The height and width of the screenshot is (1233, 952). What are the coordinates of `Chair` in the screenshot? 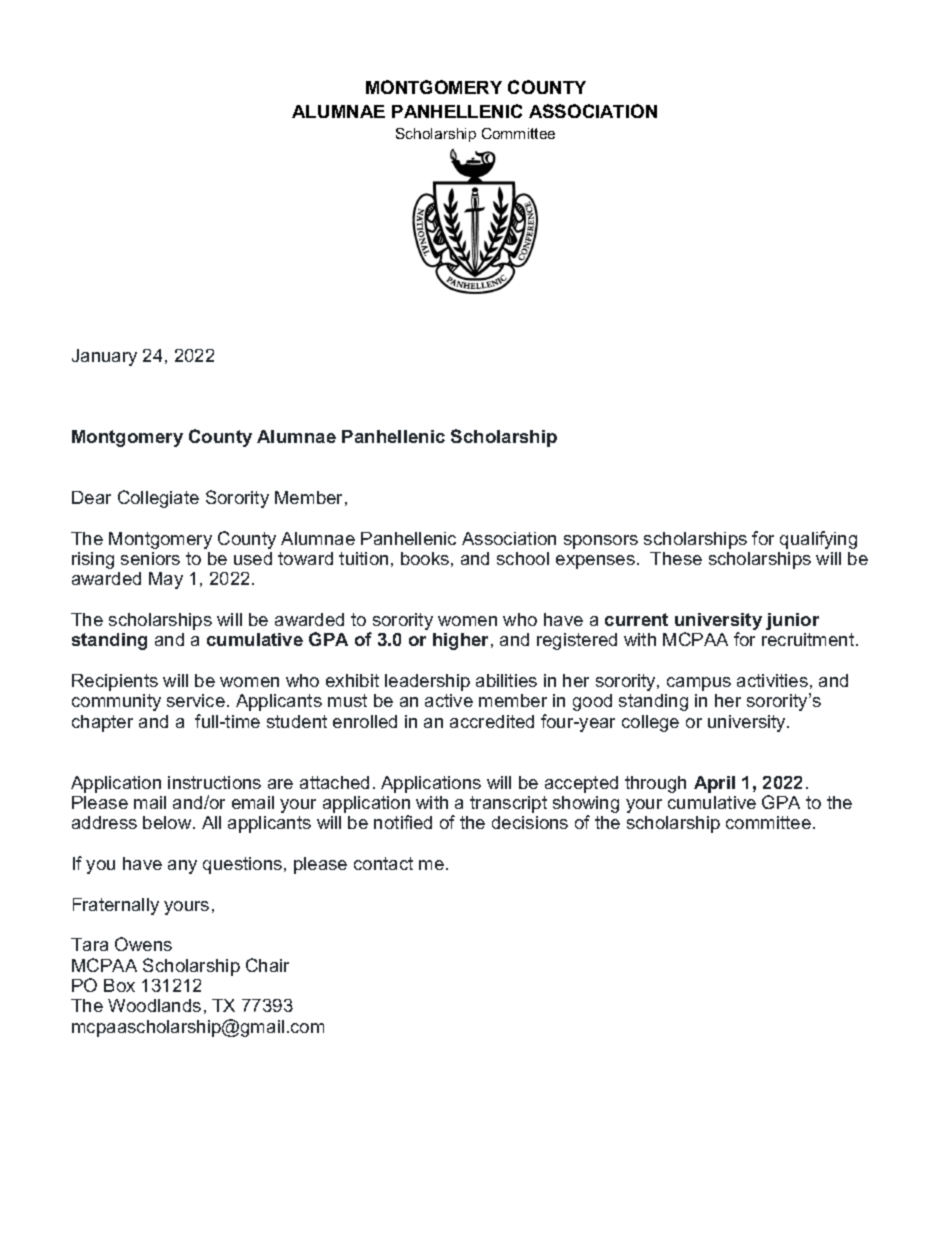 It's located at (267, 965).
